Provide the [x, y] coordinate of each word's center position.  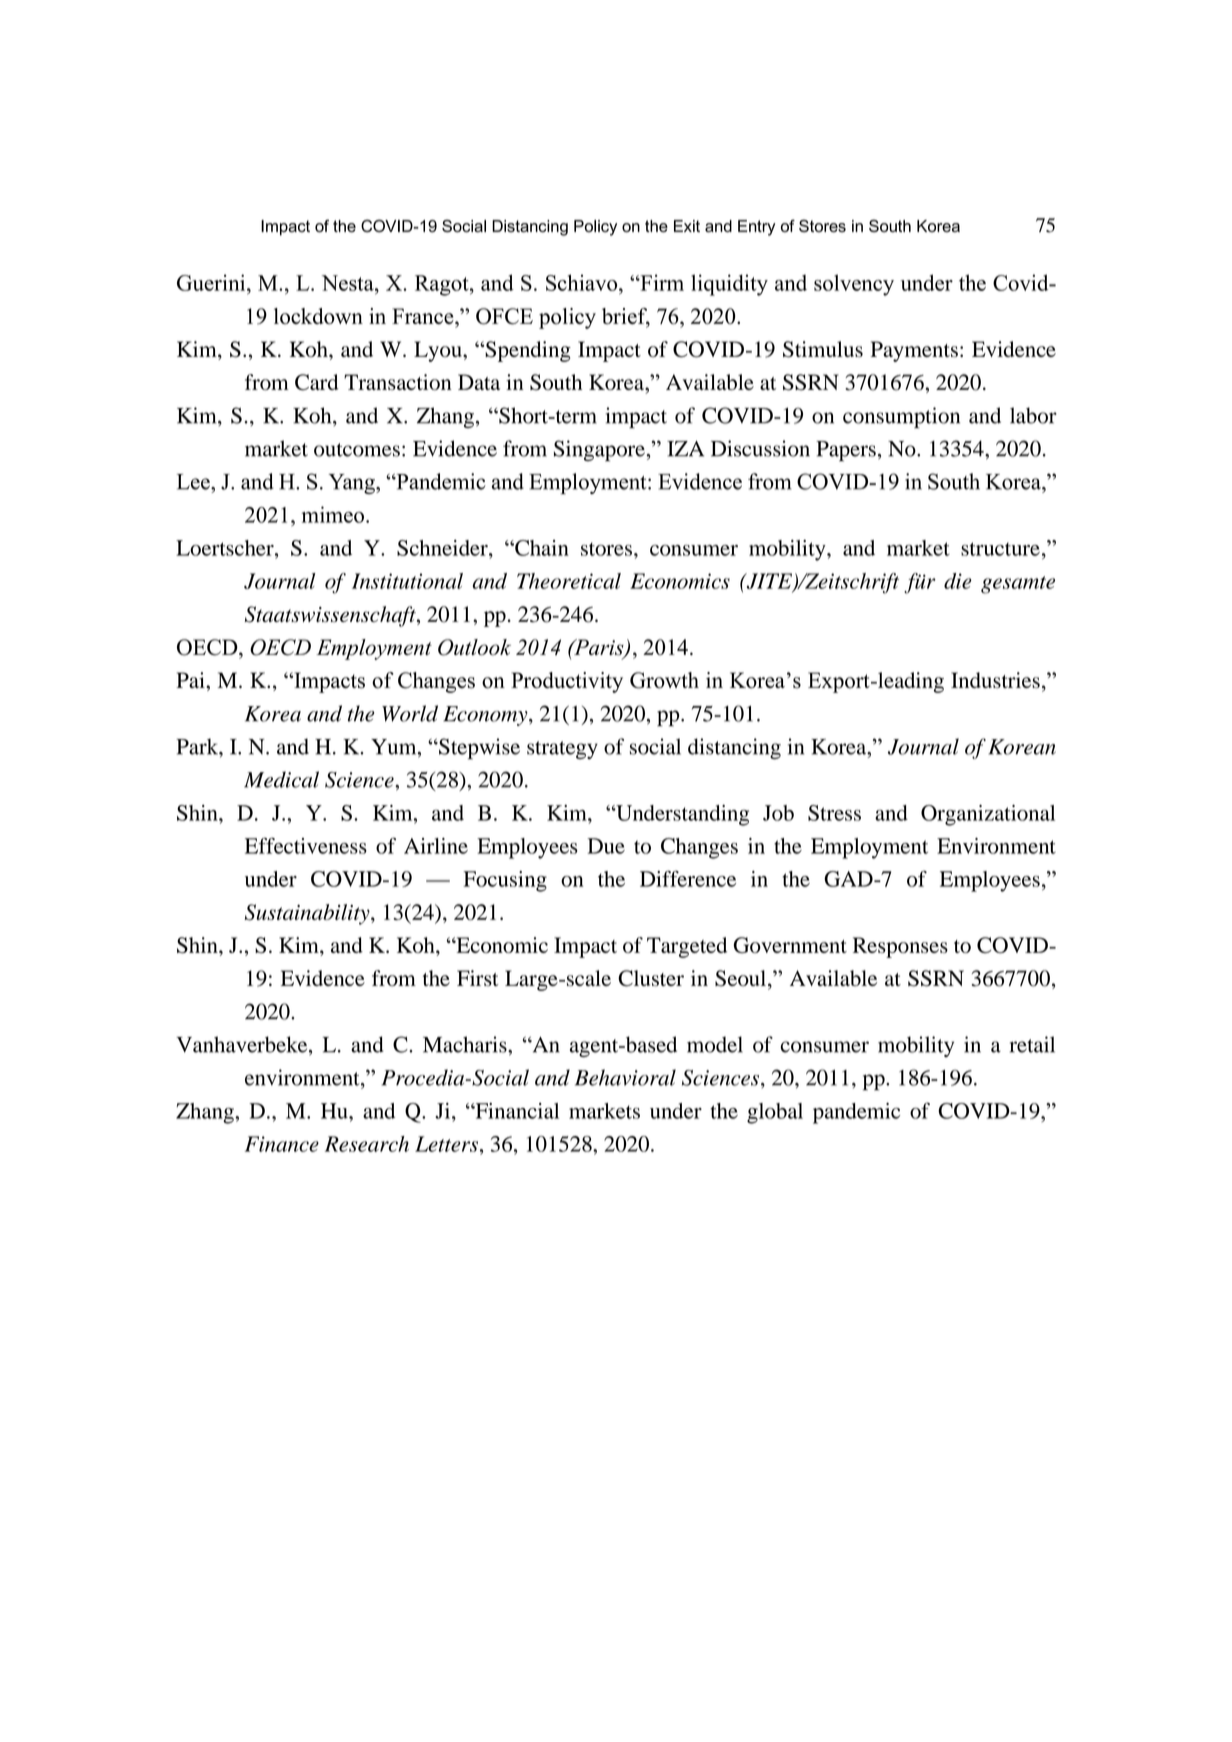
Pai [191, 680]
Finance [282, 1144]
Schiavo [583, 282]
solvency [854, 285]
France [424, 316]
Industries [995, 680]
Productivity [567, 682]
